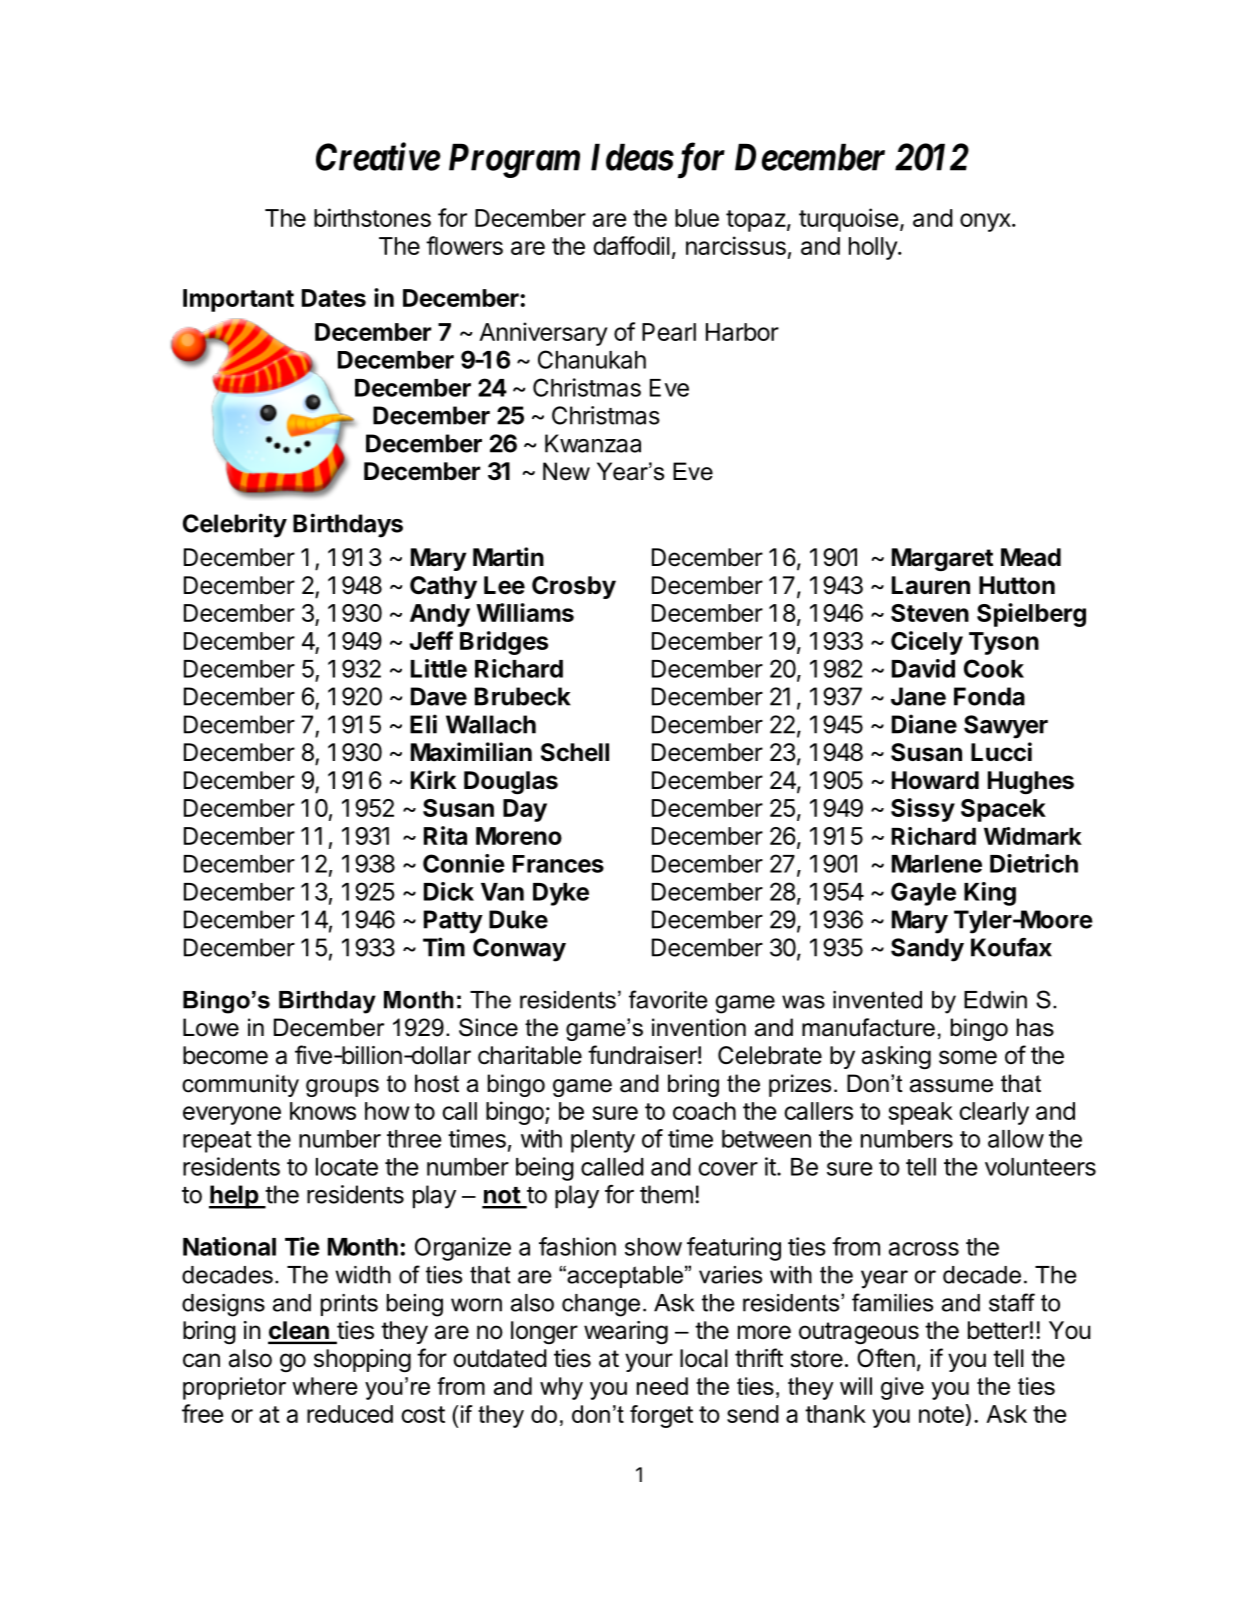  I want to click on Kirk, so click(433, 779).
